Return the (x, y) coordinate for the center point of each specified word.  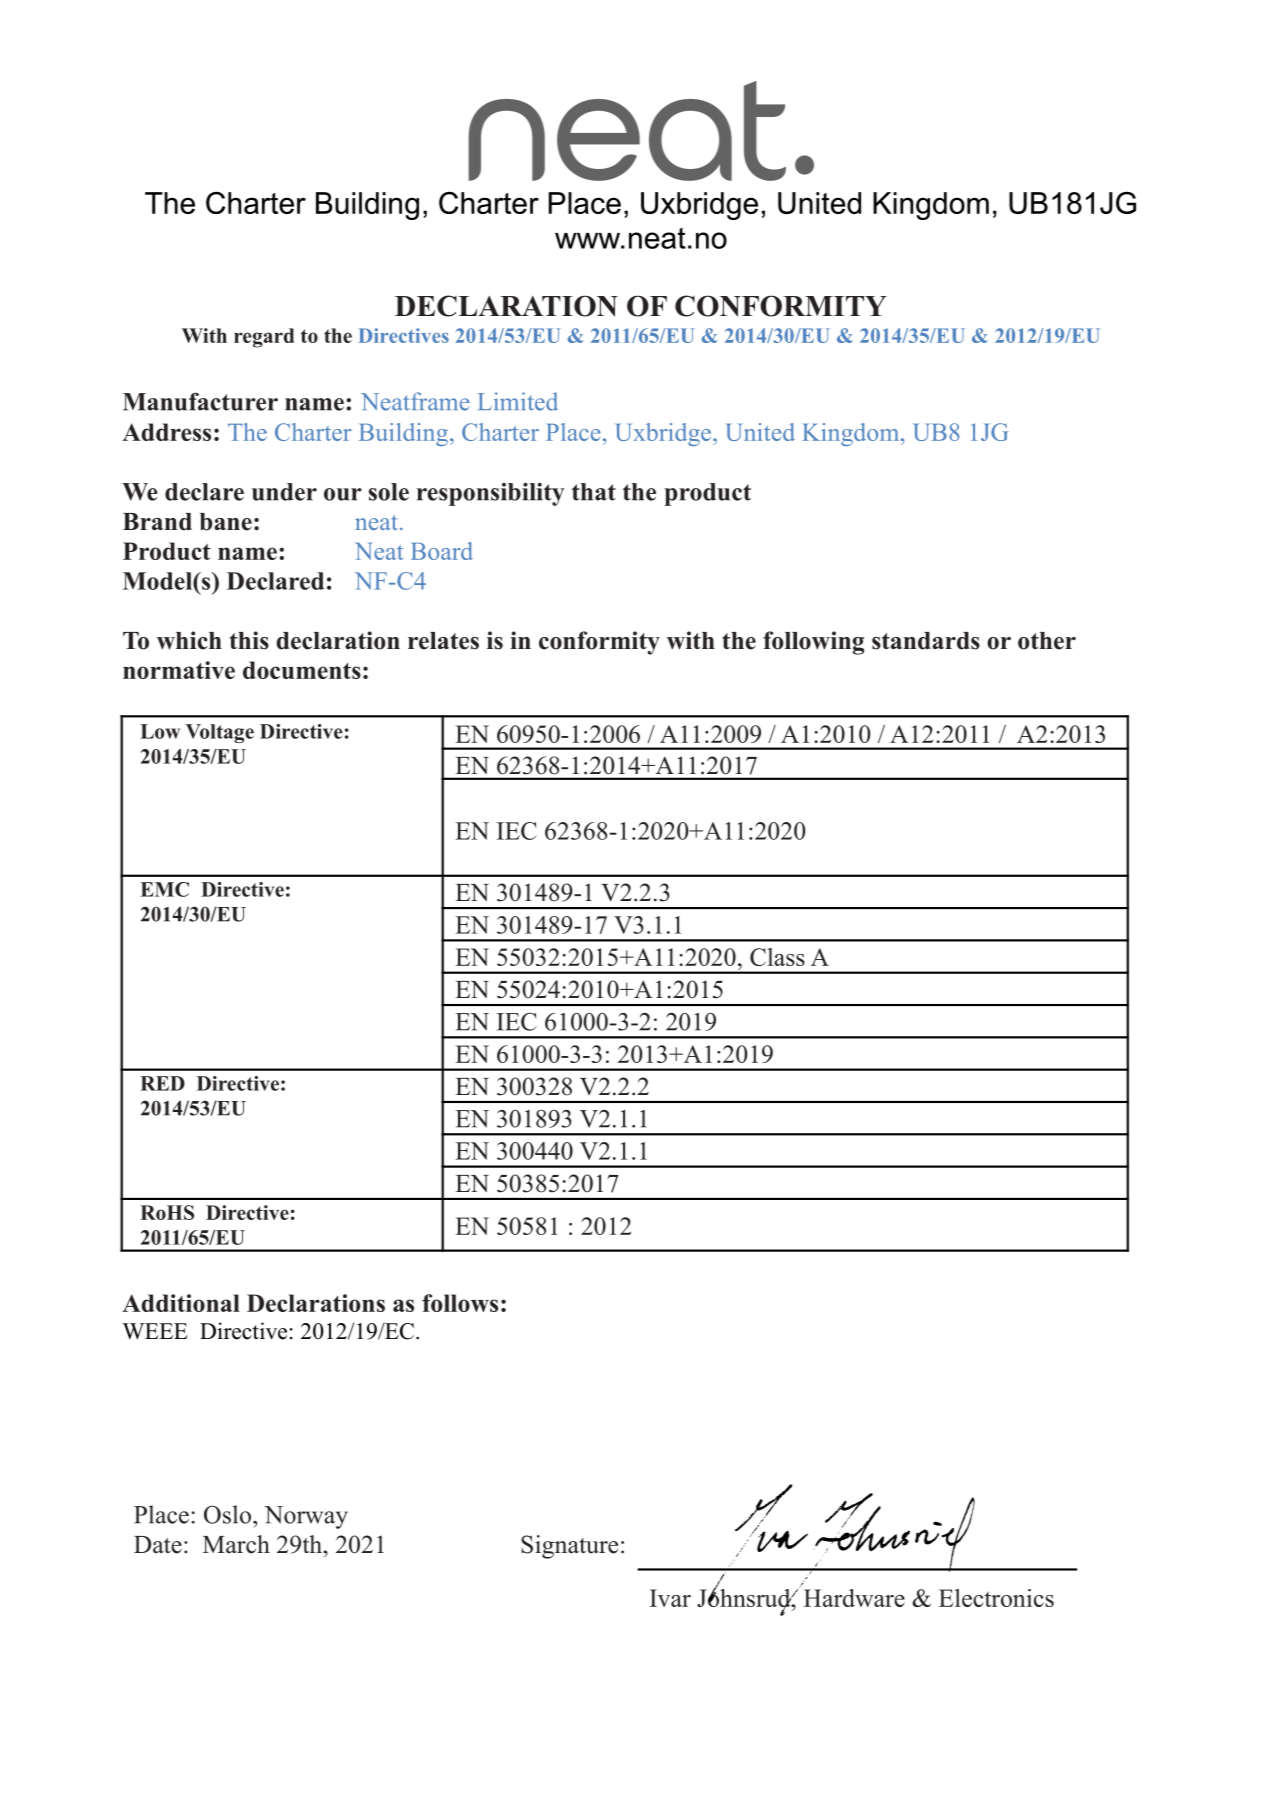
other (1047, 641)
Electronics (996, 1598)
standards (926, 641)
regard (264, 338)
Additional (181, 1303)
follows (460, 1303)
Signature (569, 1547)
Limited (518, 401)
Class (777, 957)
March (236, 1544)
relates (443, 641)
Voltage (220, 733)
